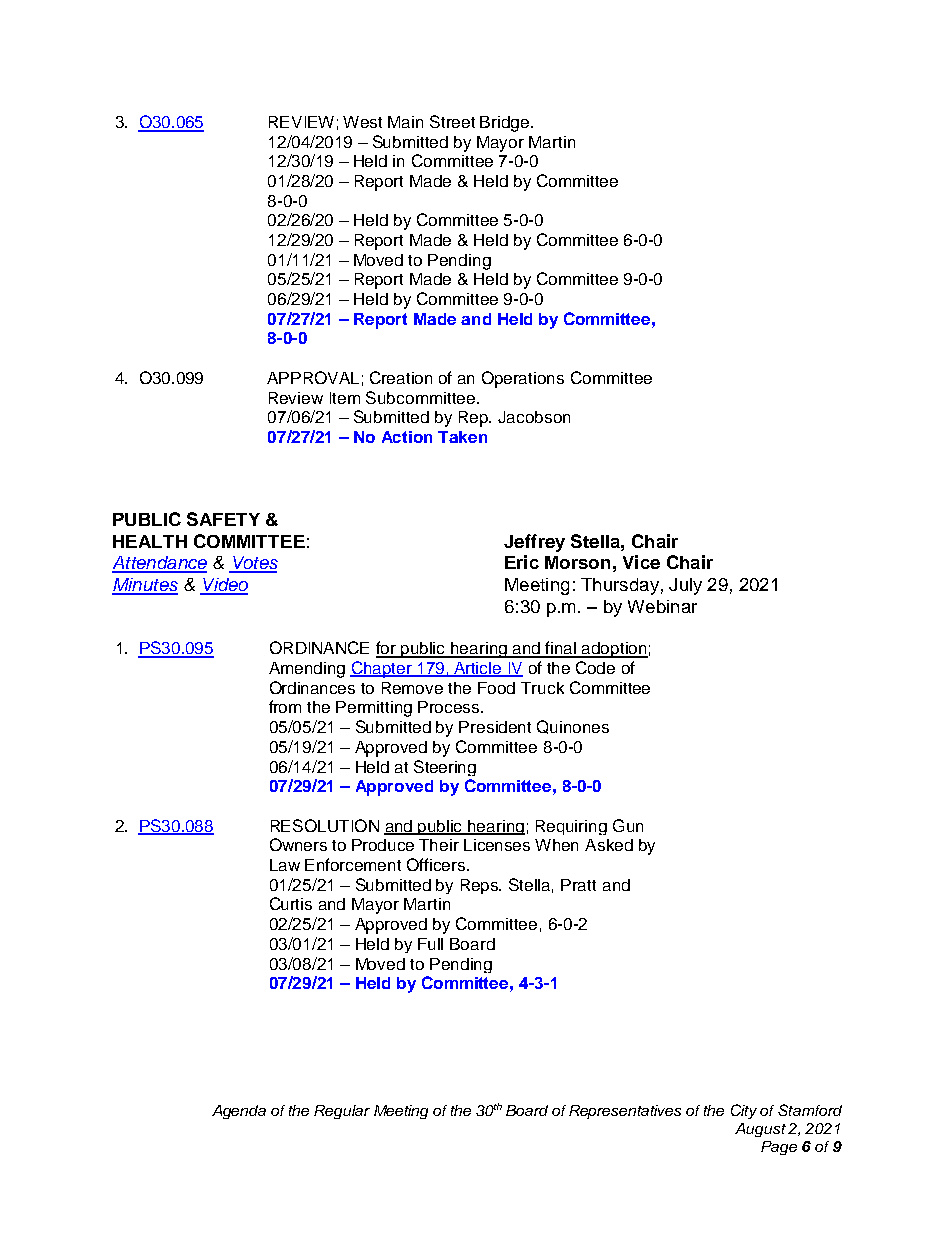 Image resolution: width=952 pixels, height=1233 pixels. Describe the element at coordinates (342, 1112) in the screenshot. I see `Regular` at that location.
